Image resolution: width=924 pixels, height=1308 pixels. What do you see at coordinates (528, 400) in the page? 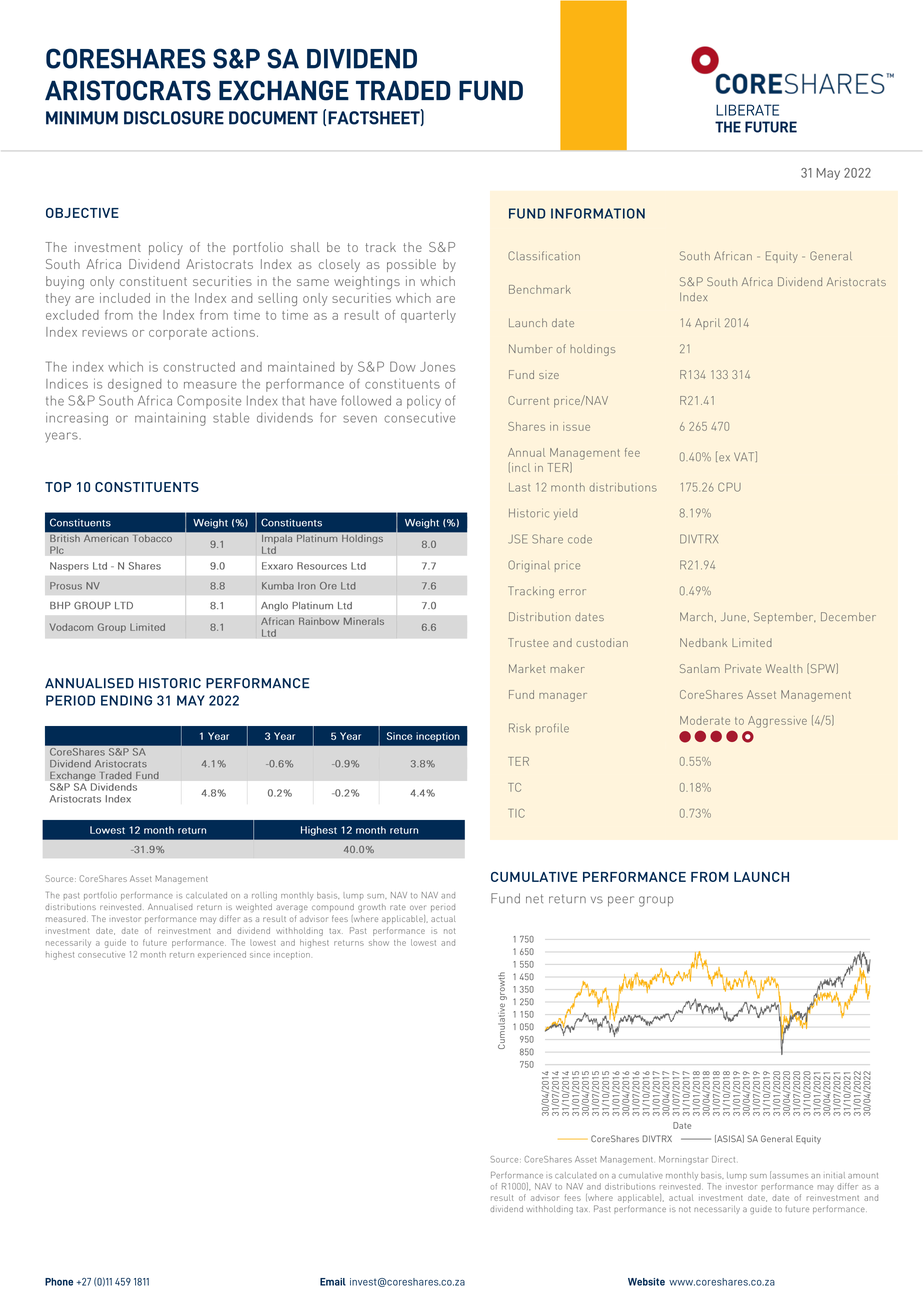
I see `Current` at bounding box center [528, 400].
